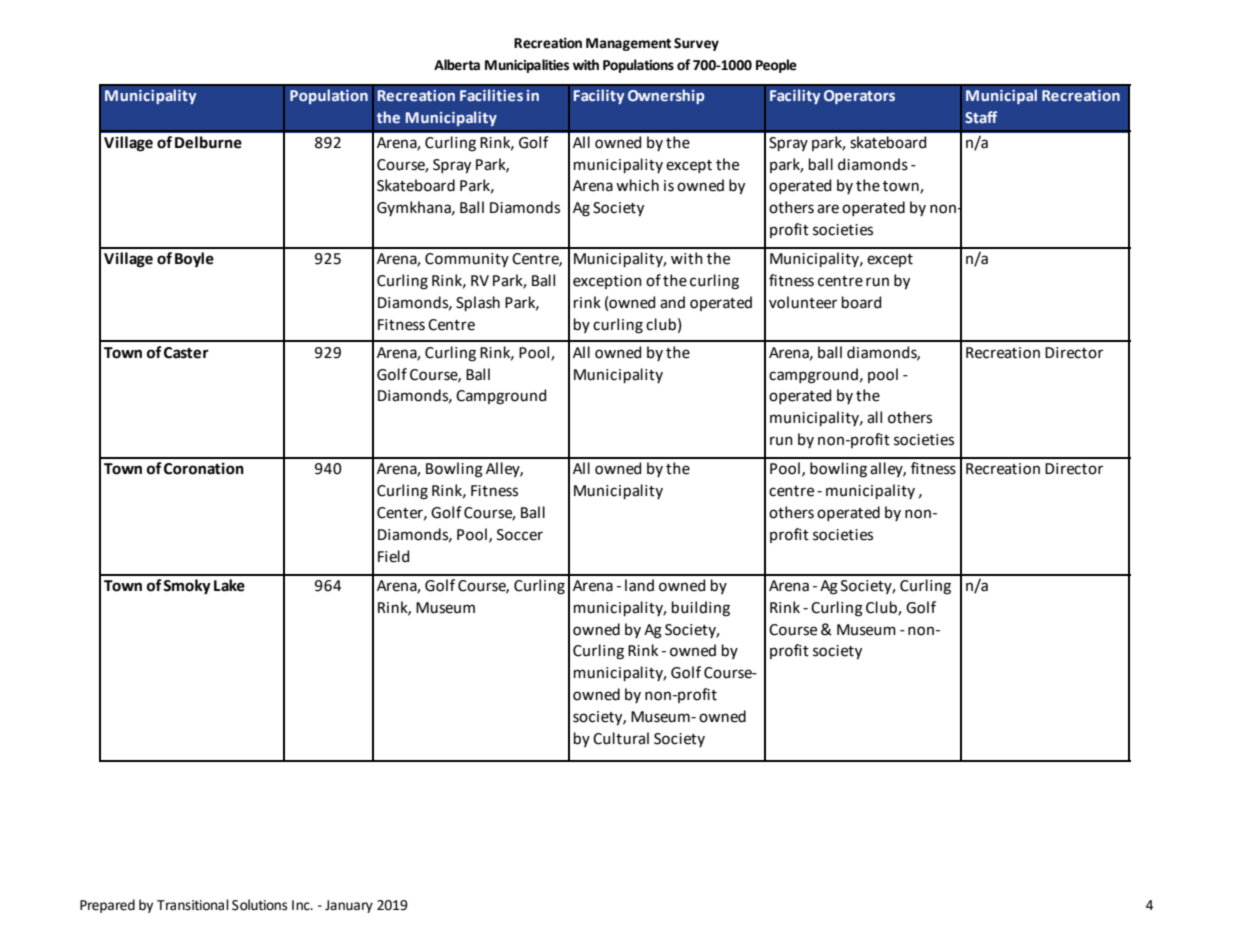  Describe the element at coordinates (229, 585) in the screenshot. I see `Lake` at that location.
